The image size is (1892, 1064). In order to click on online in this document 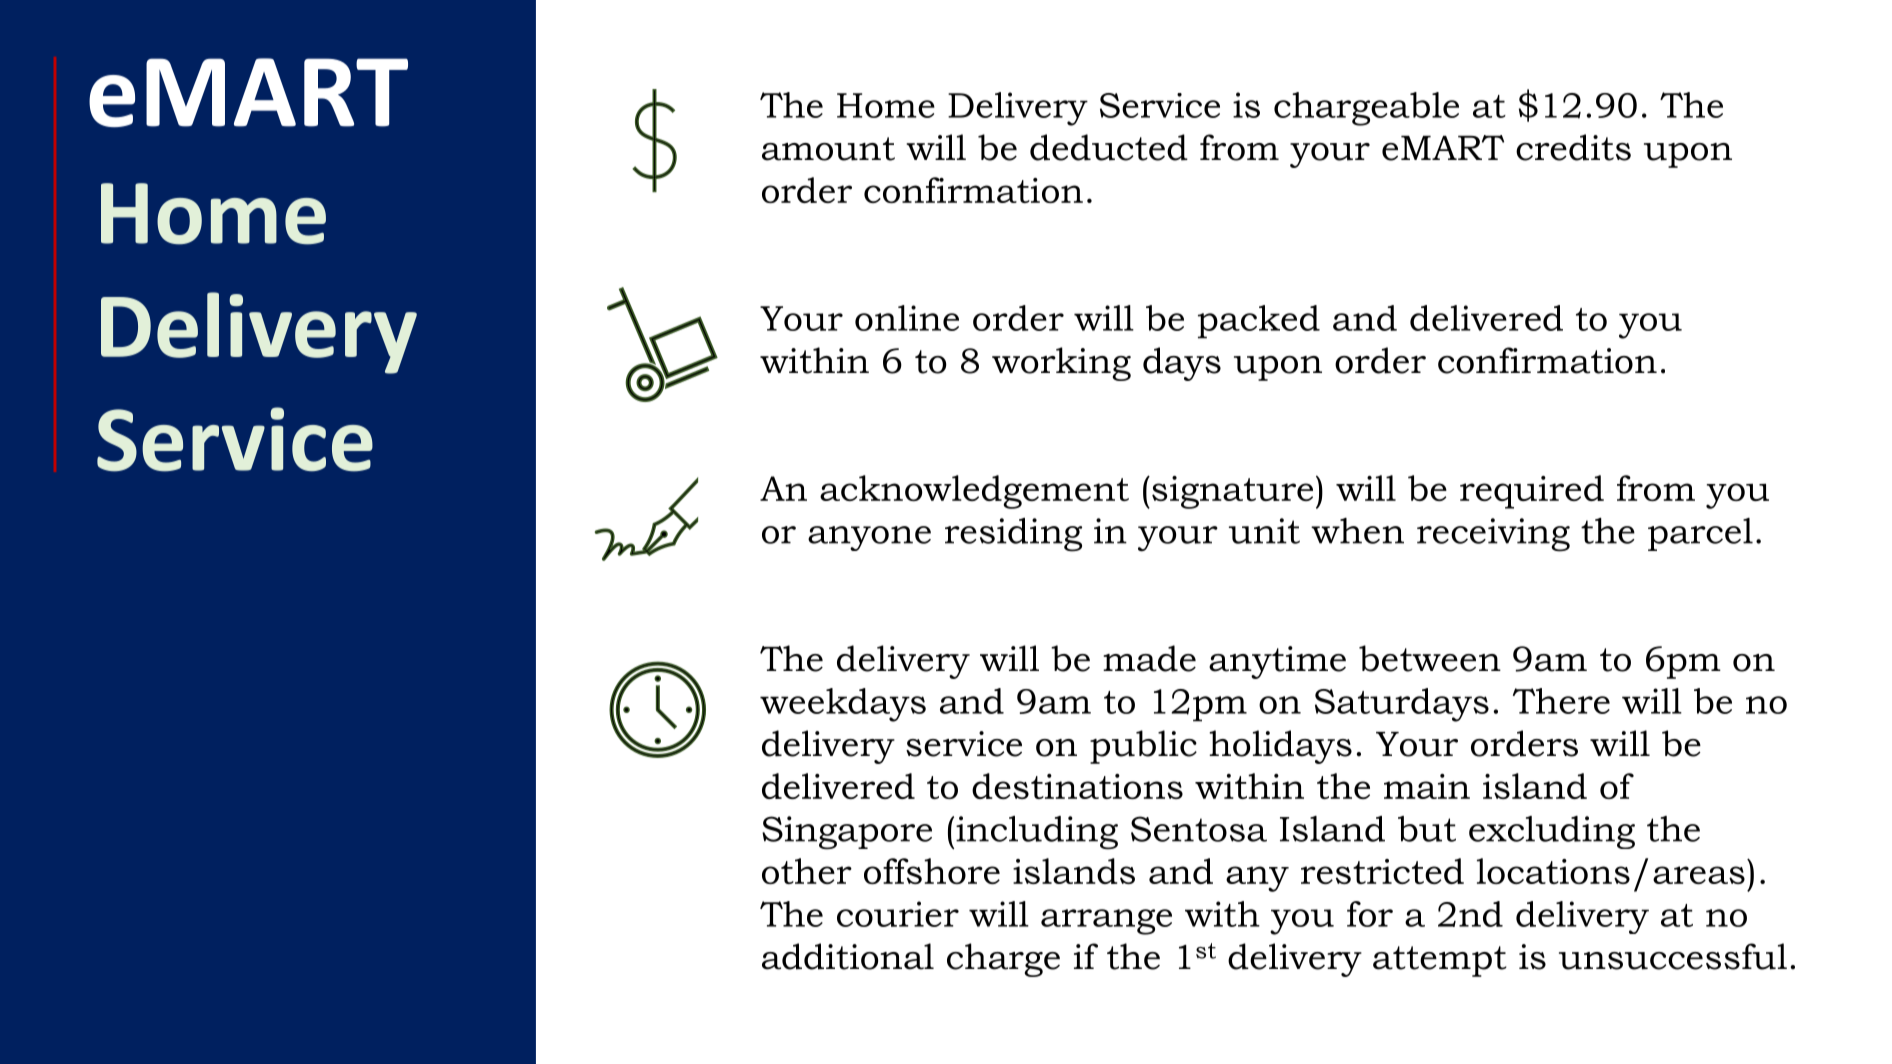, I will do `click(907, 318)`.
